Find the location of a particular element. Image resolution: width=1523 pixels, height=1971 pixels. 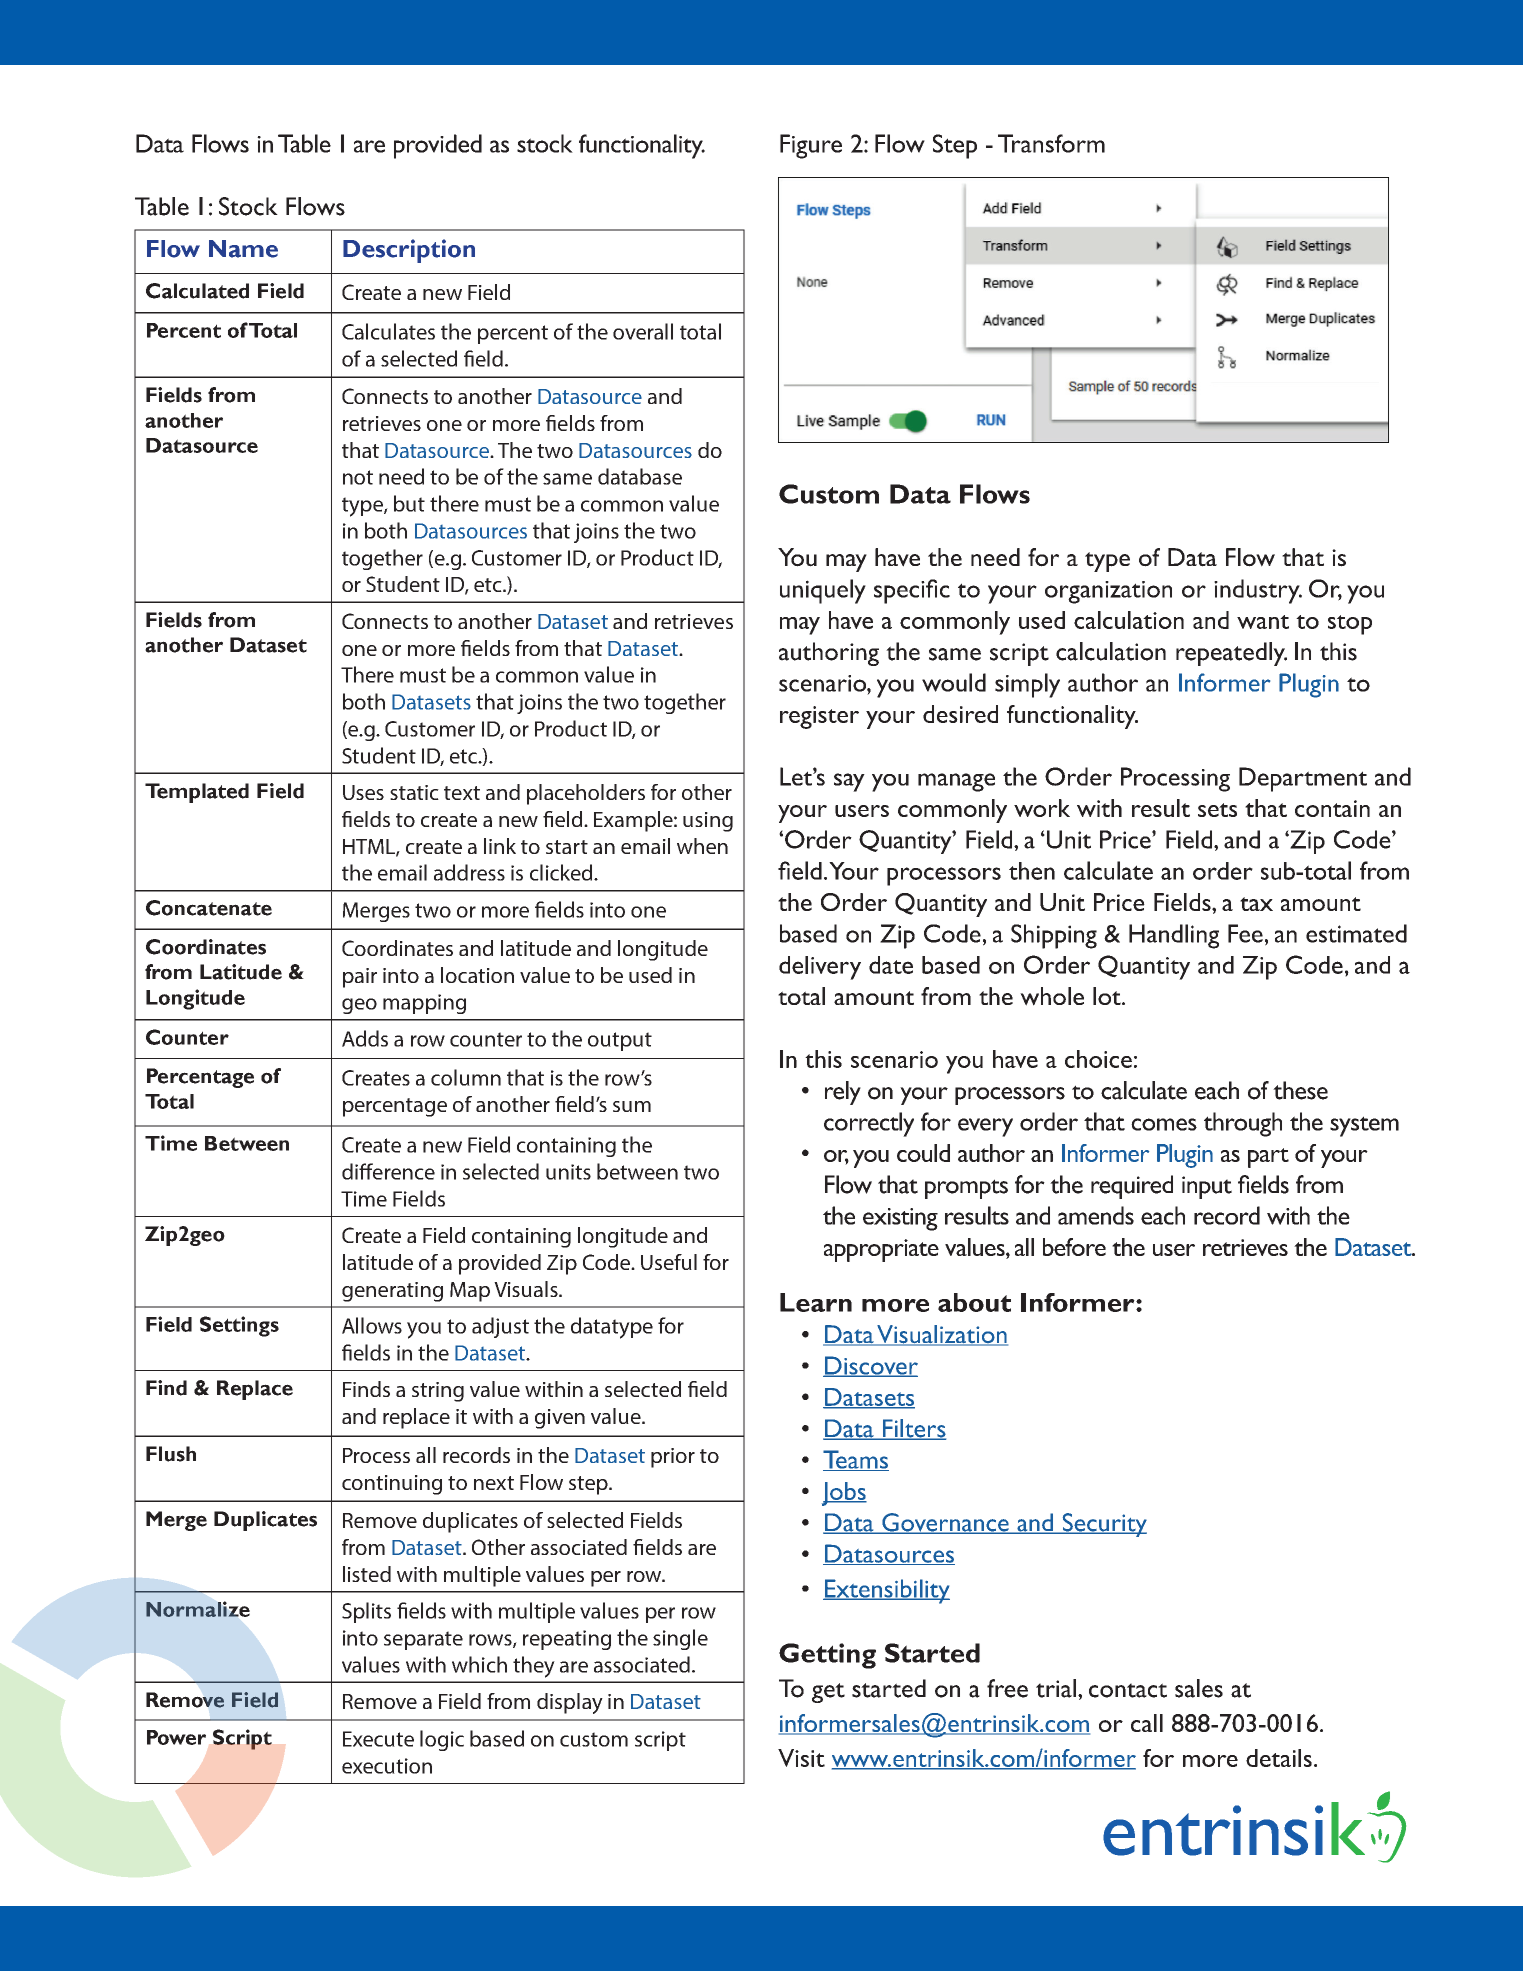

Allows is located at coordinates (372, 1325).
